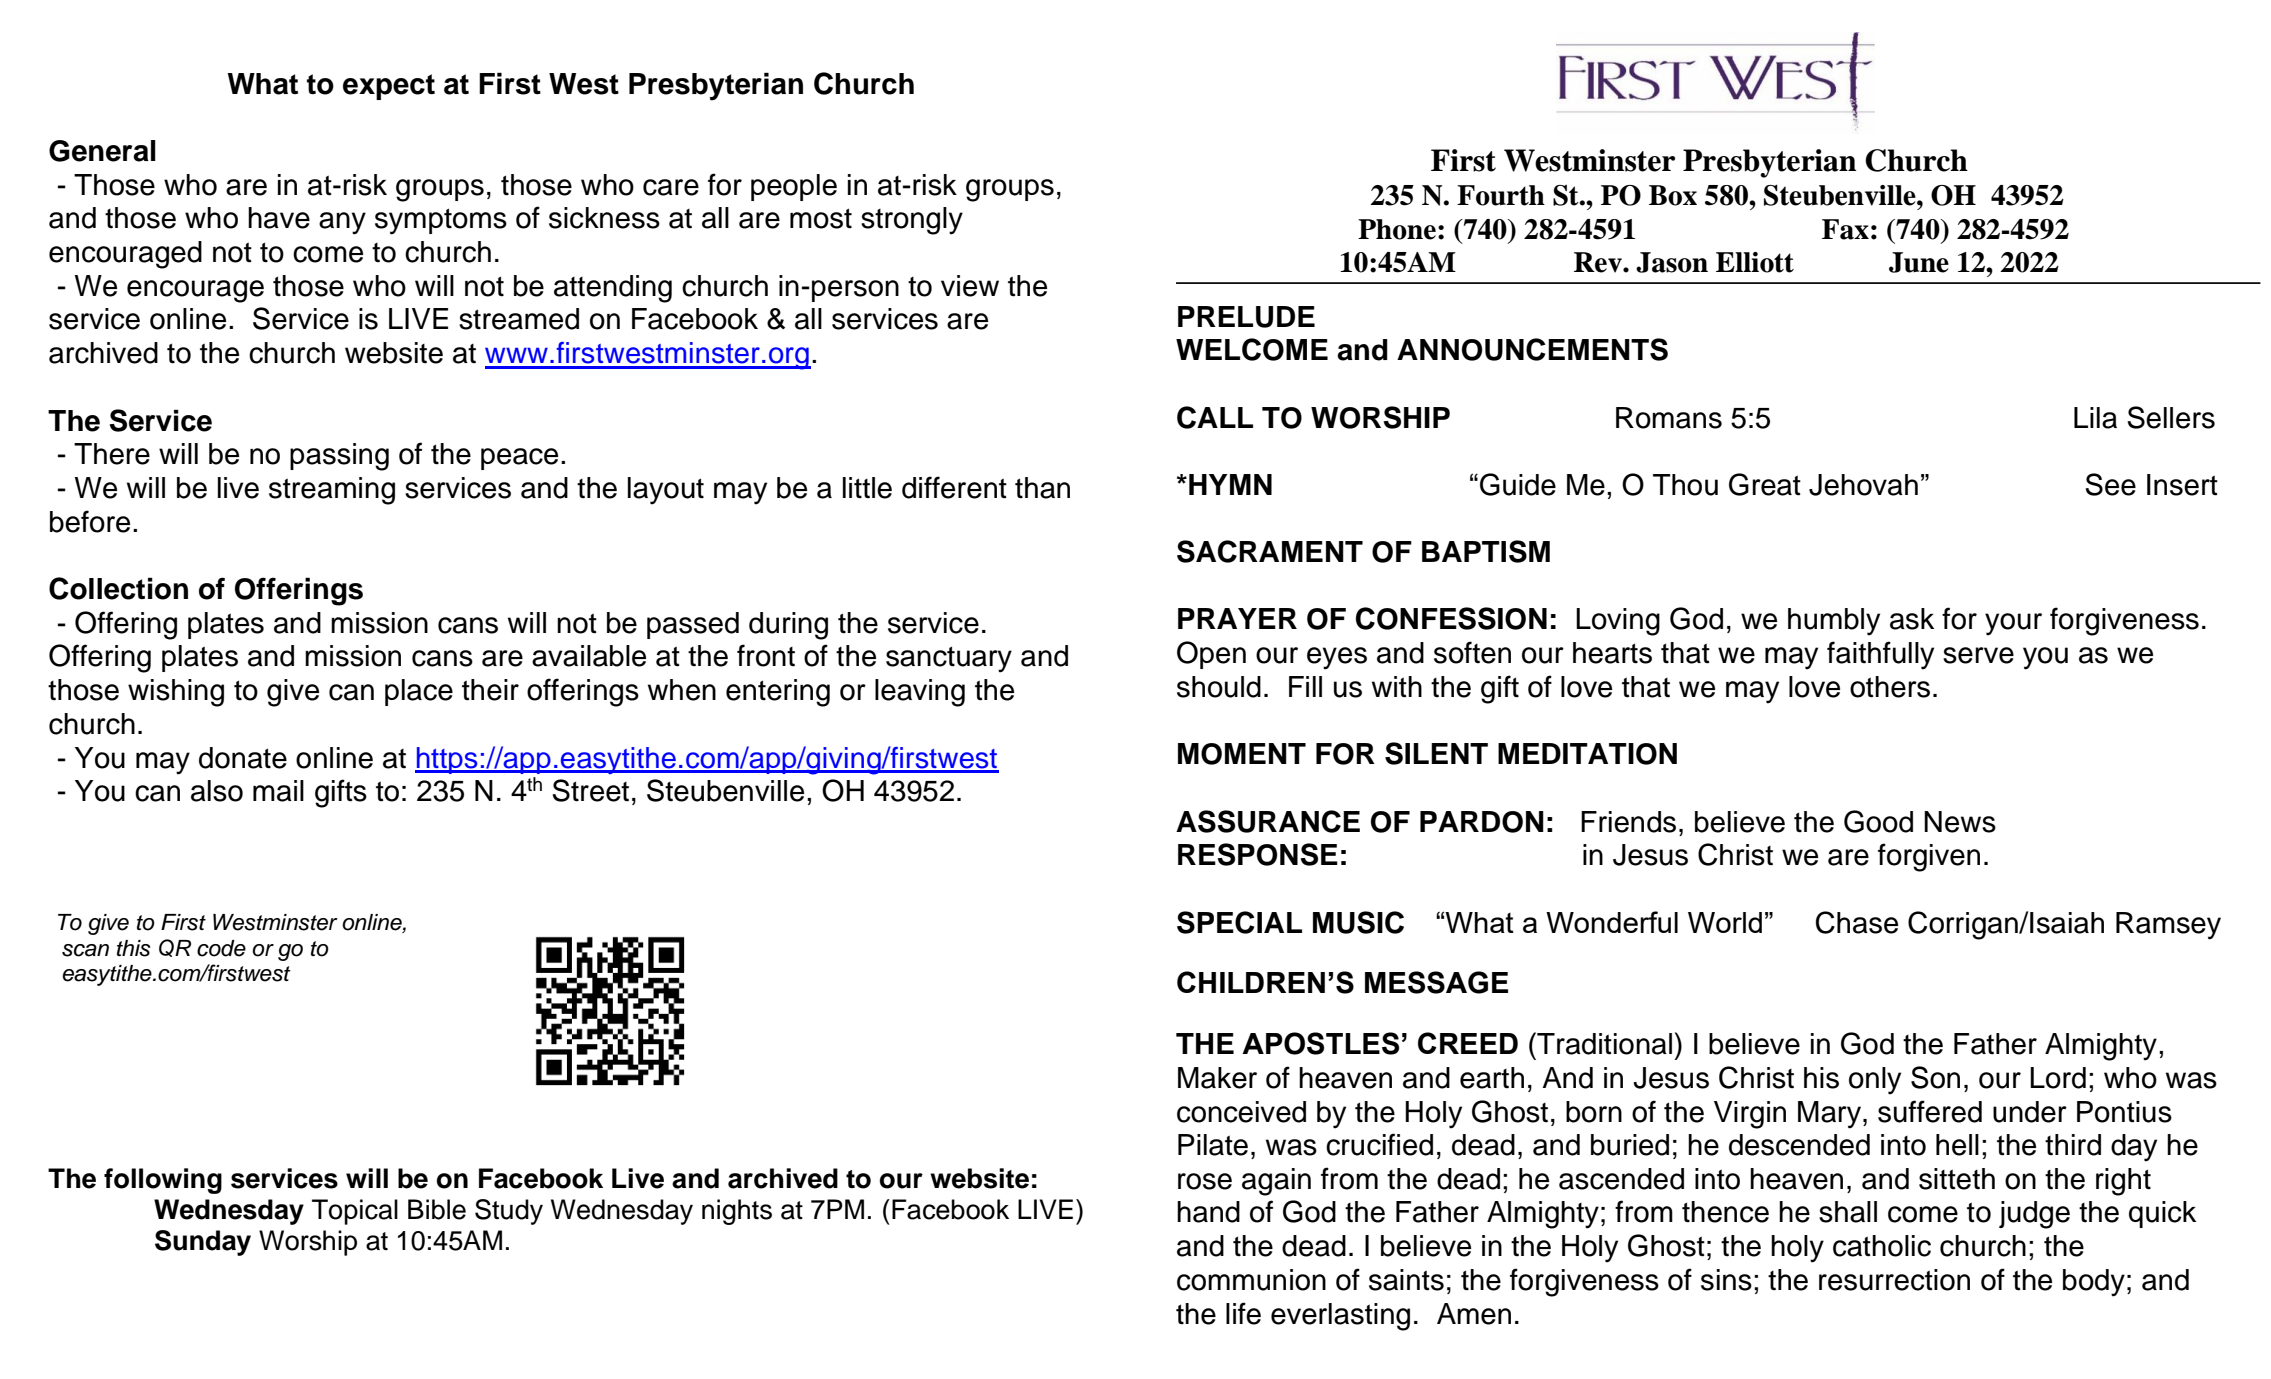 The width and height of the screenshot is (2271, 1379). What do you see at coordinates (912, 221) in the screenshot?
I see `strongly` at bounding box center [912, 221].
